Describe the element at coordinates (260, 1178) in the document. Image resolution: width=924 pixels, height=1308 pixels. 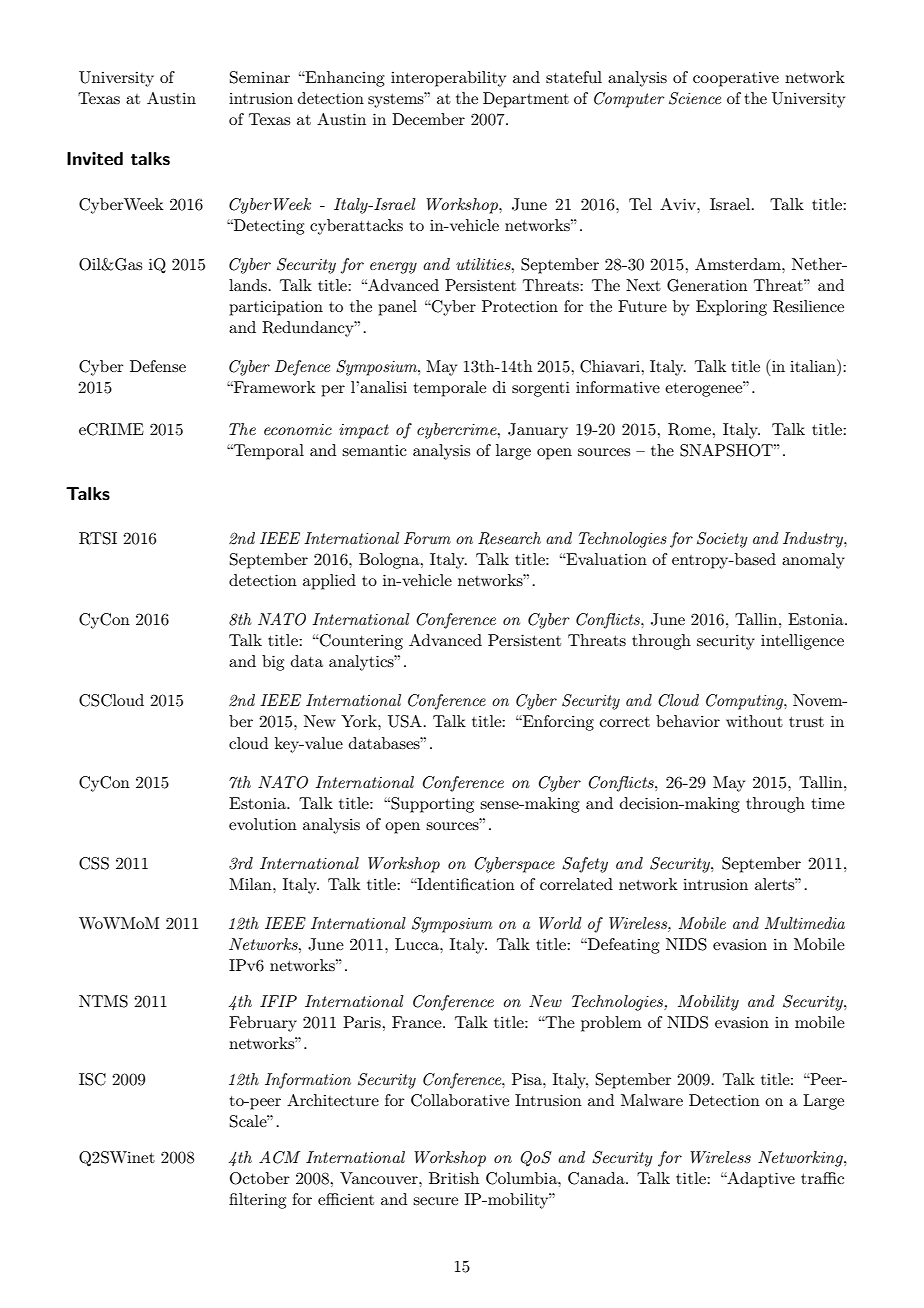
I see `October` at that location.
